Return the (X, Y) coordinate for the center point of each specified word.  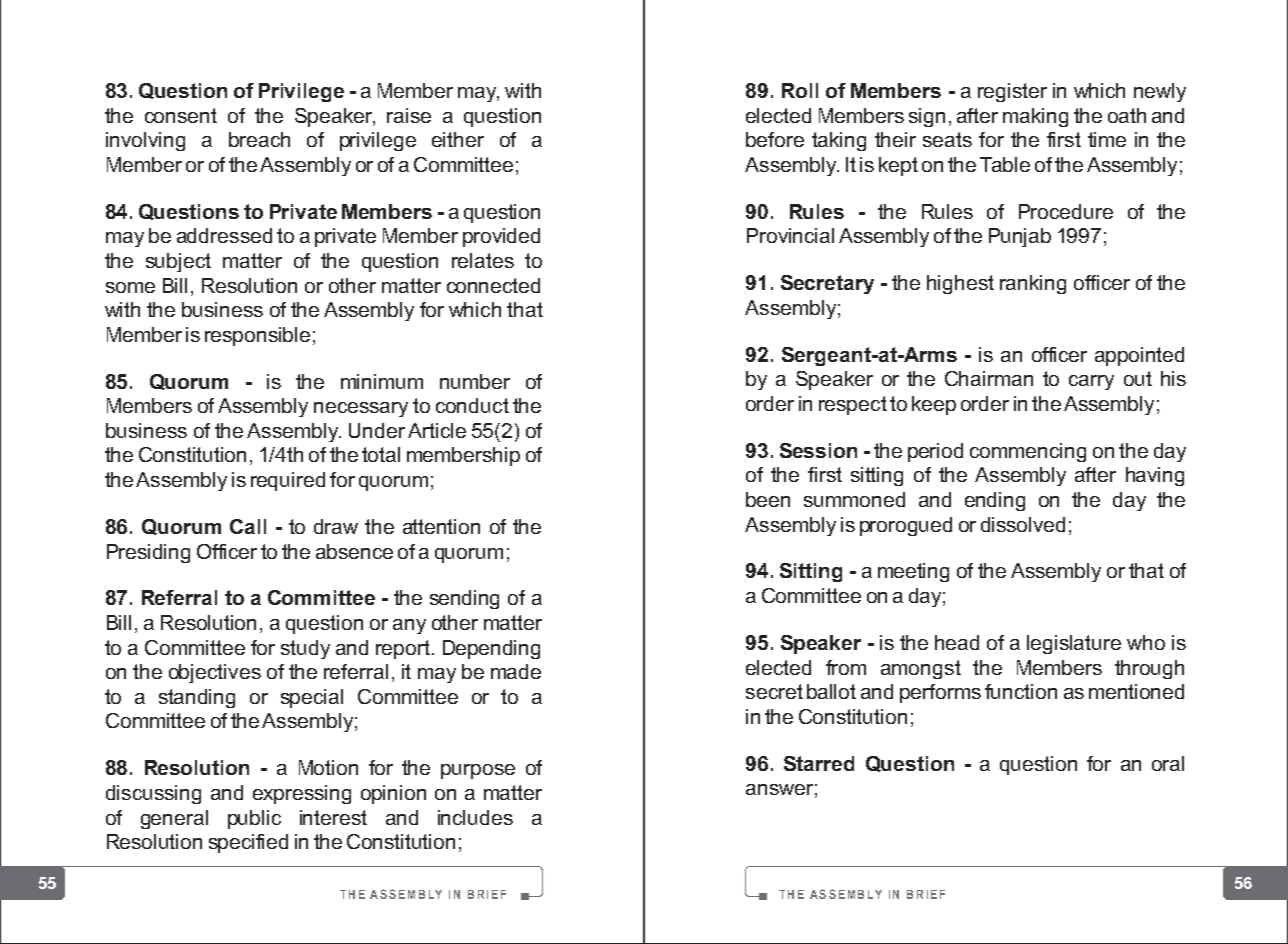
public (254, 819)
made (516, 671)
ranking (1033, 284)
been (768, 499)
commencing (1028, 452)
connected (493, 285)
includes (475, 817)
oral (1168, 763)
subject (178, 262)
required (288, 481)
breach (259, 139)
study (305, 649)
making (1035, 117)
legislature (1074, 644)
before (775, 139)
